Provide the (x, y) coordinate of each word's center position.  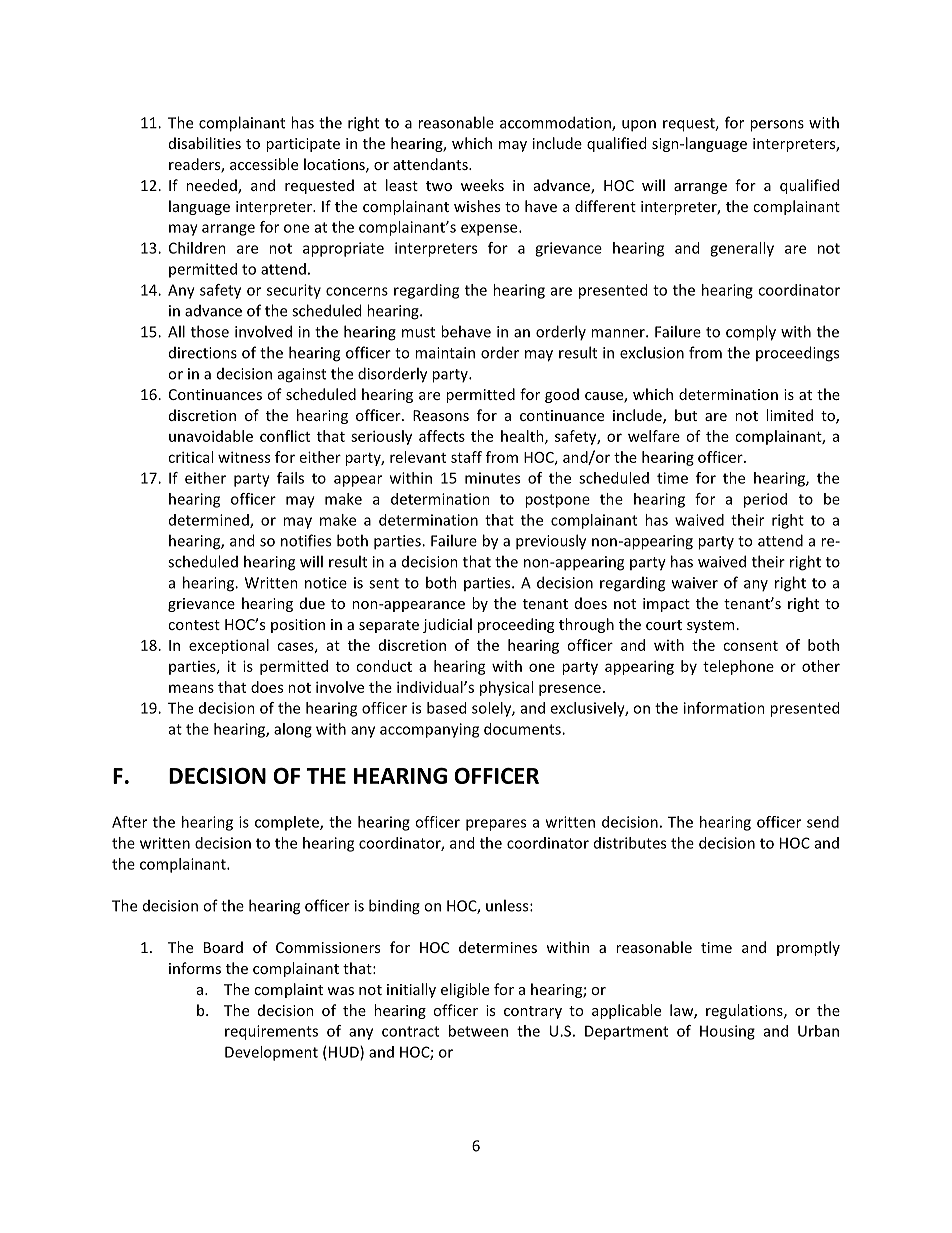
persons (777, 126)
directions (203, 353)
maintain (445, 353)
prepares (496, 825)
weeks (482, 185)
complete (288, 823)
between (478, 1031)
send (823, 822)
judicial (447, 625)
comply (751, 333)
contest (194, 625)
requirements (271, 1032)
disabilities (205, 143)
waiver (695, 583)
